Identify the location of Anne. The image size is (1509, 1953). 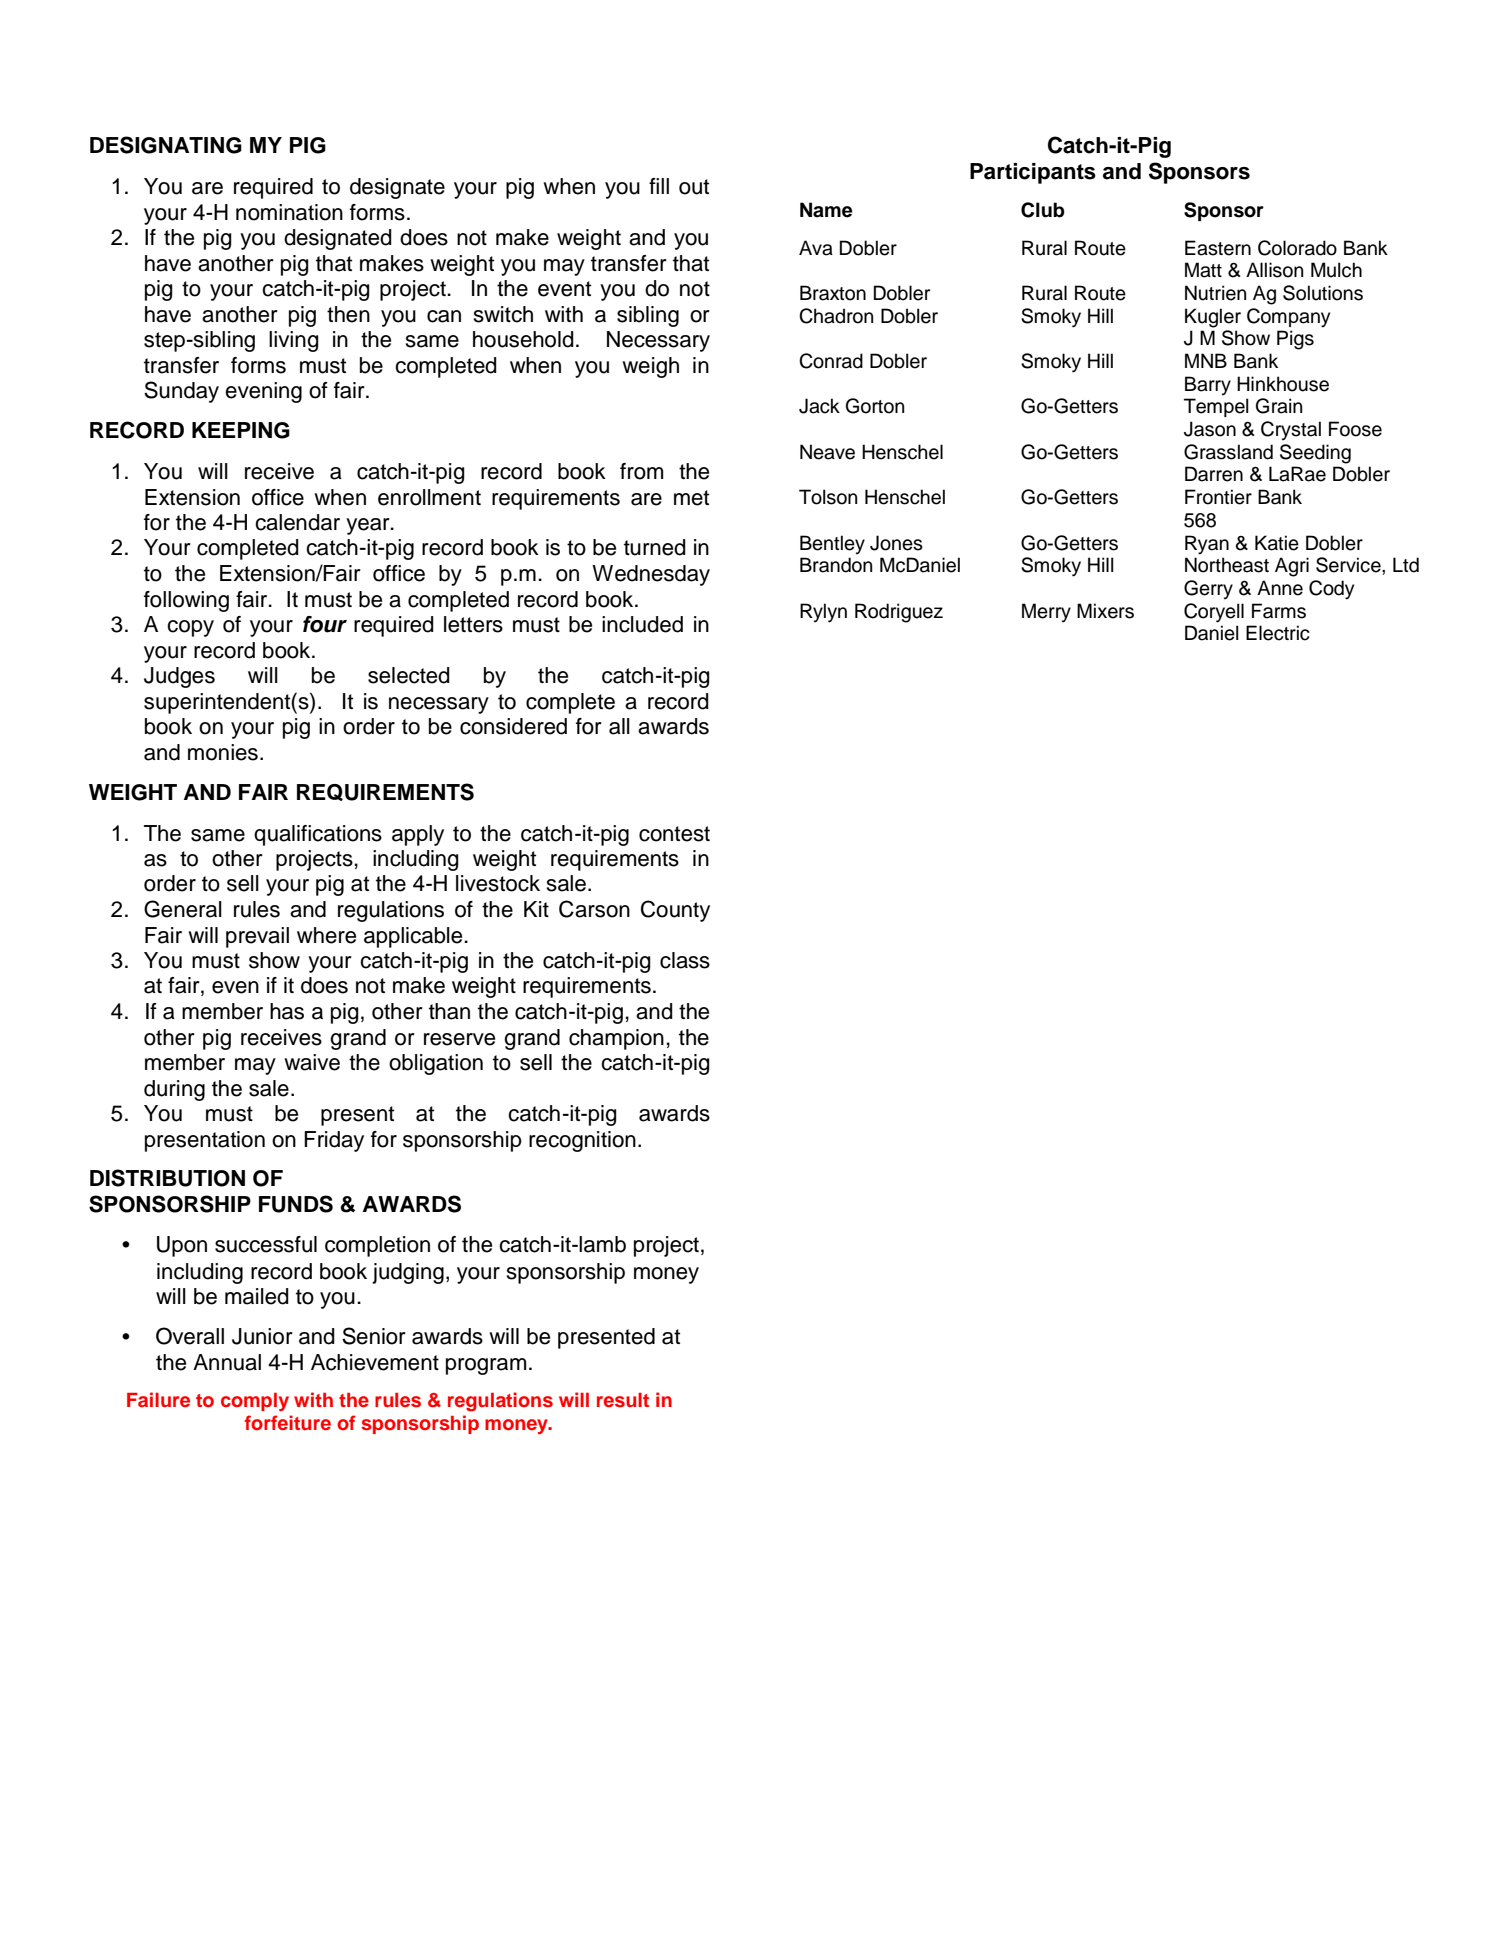
(1280, 588).
